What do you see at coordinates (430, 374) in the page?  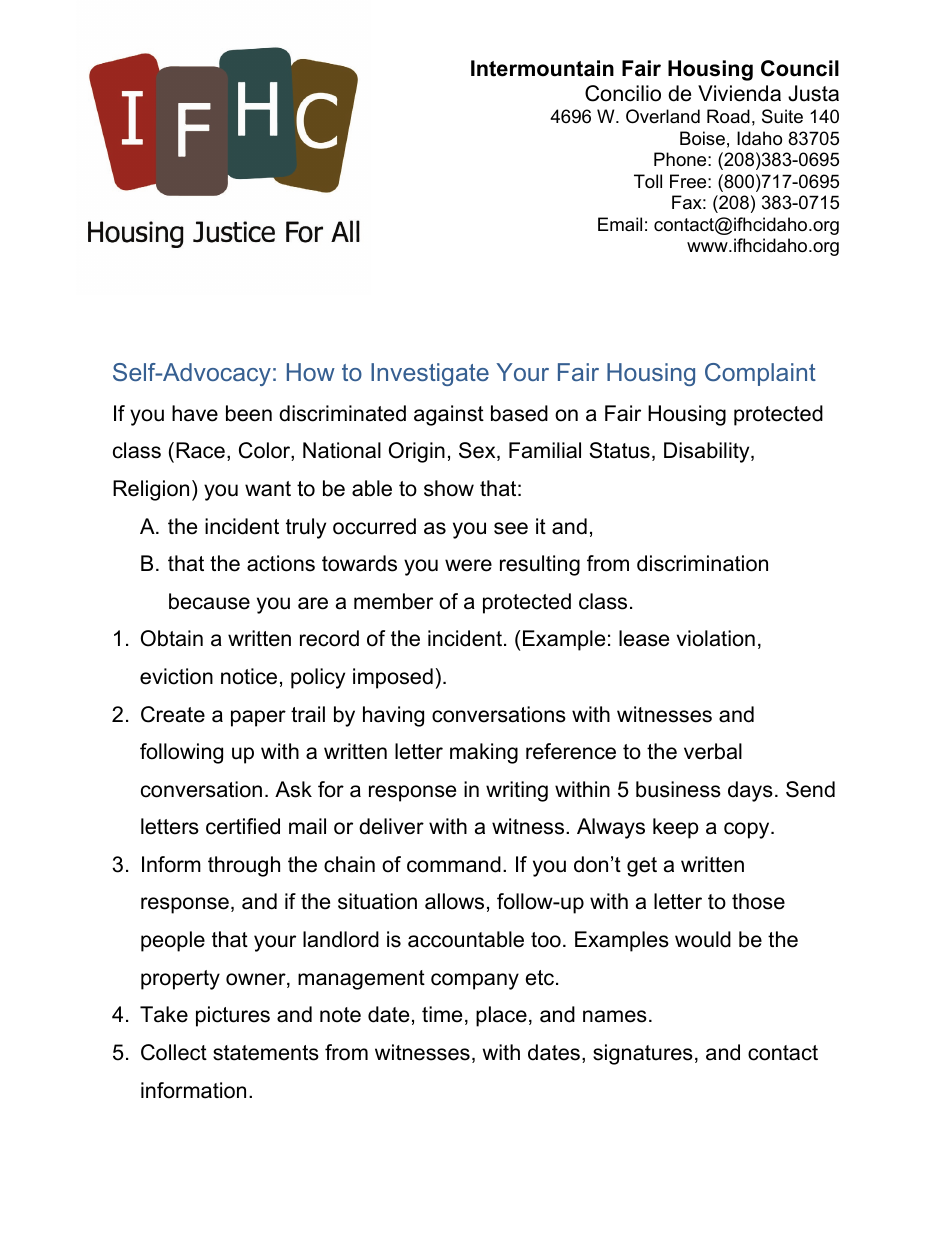 I see `Investigate` at bounding box center [430, 374].
